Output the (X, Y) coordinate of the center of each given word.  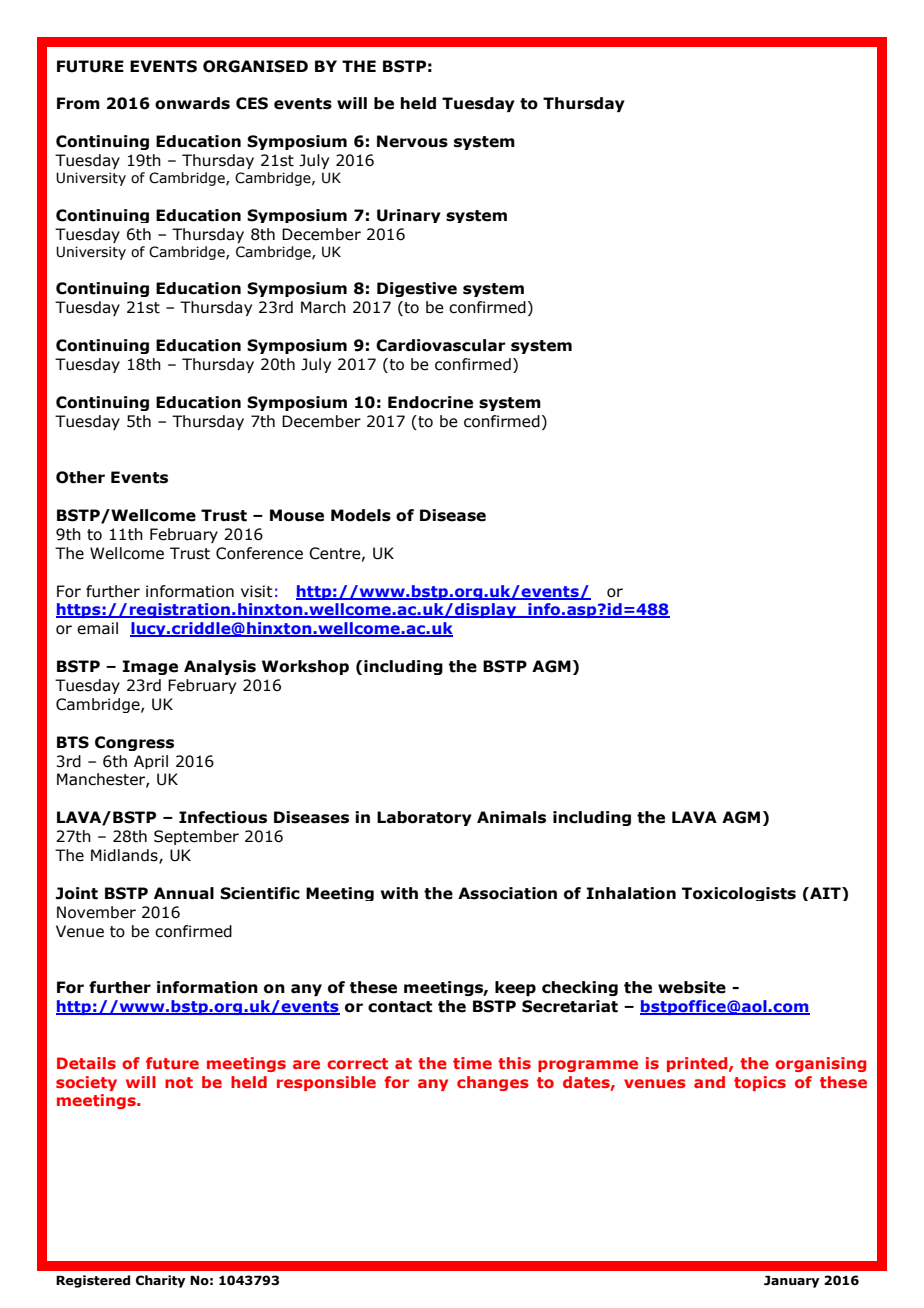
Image (150, 667)
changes (493, 1083)
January (791, 1281)
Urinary (409, 216)
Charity (160, 1281)
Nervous (412, 141)
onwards (192, 103)
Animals (511, 817)
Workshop (305, 667)
